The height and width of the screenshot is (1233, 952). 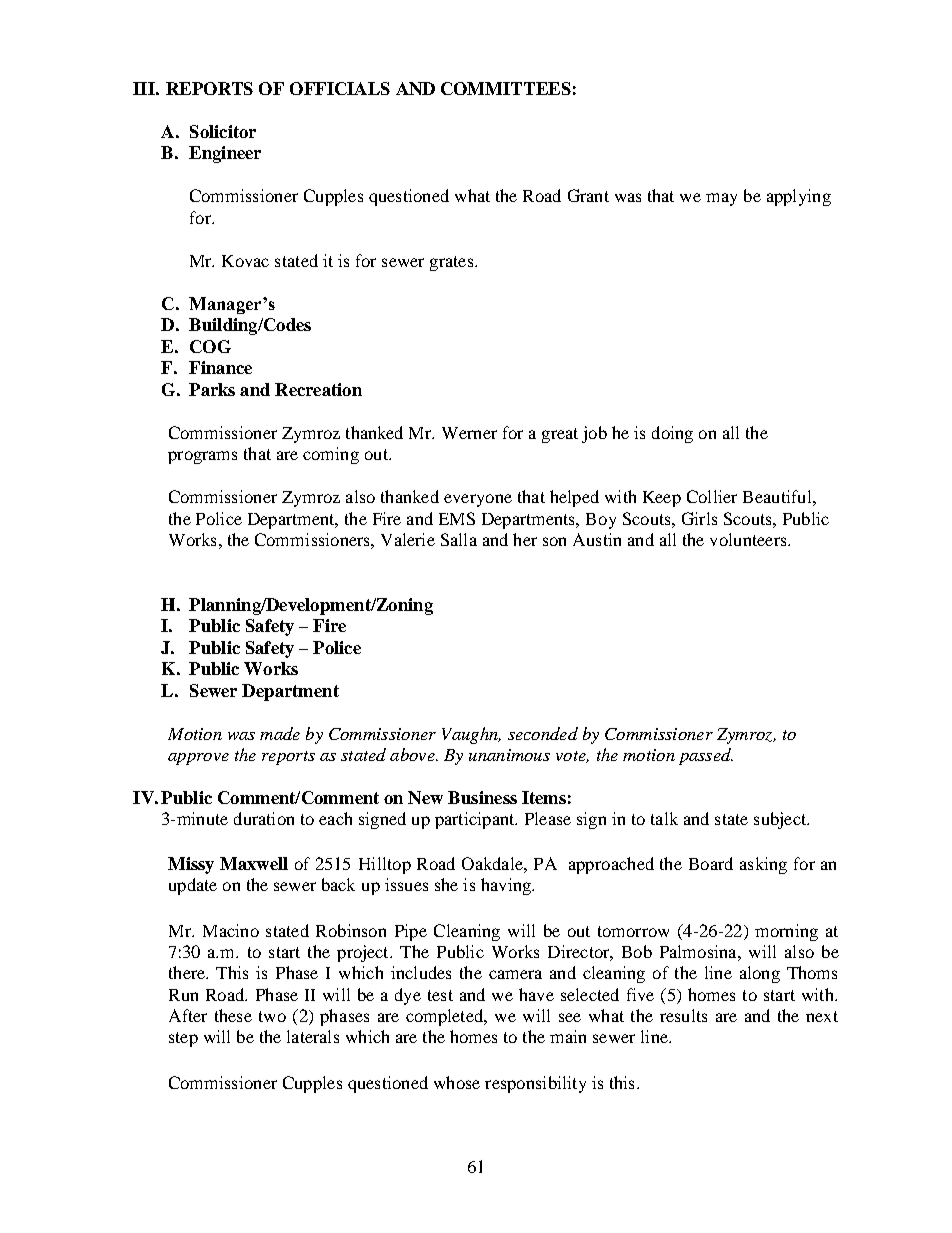 What do you see at coordinates (506, 88) in the screenshot?
I see `COMMITTEES` at bounding box center [506, 88].
